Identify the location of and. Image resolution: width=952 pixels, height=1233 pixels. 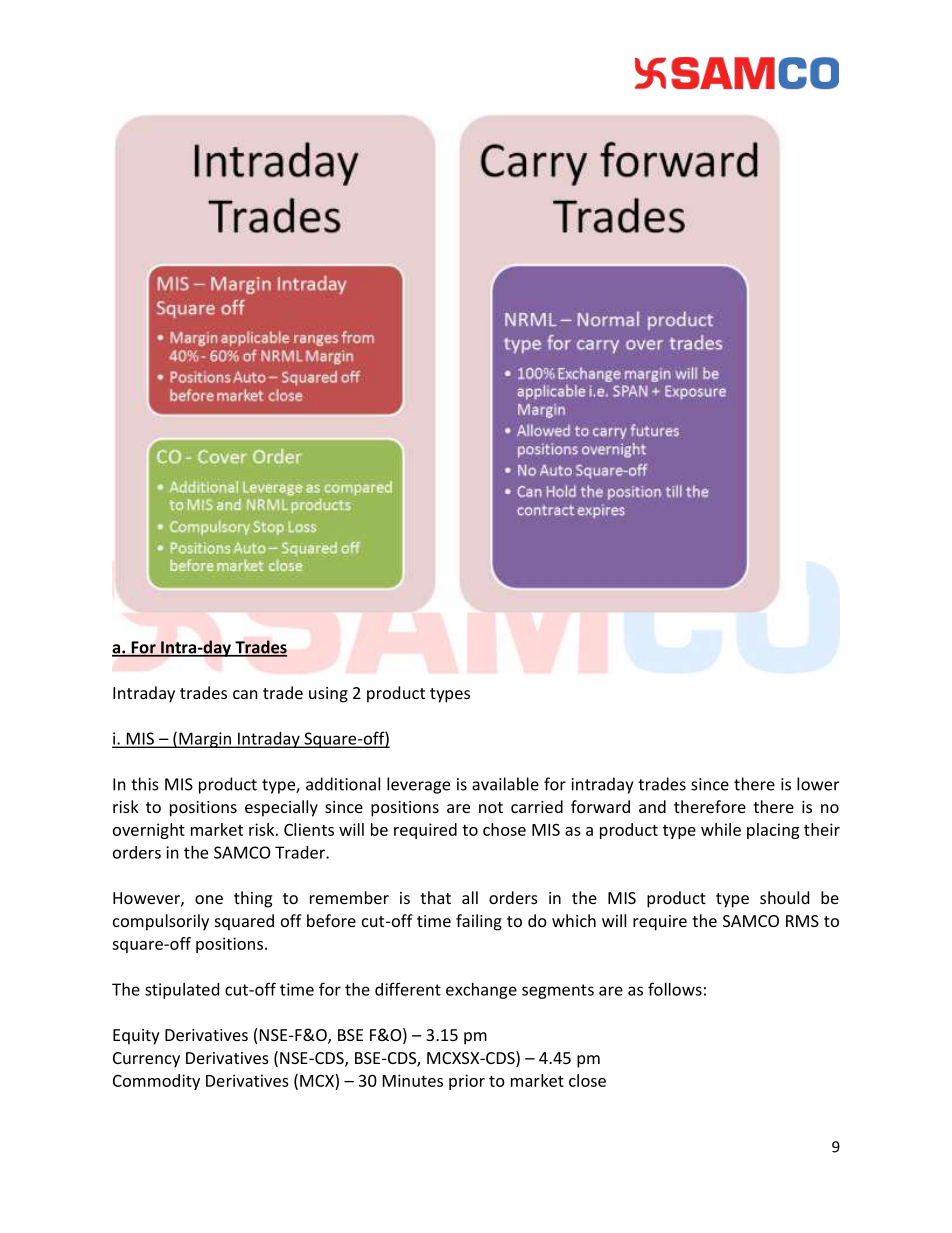
(652, 806).
